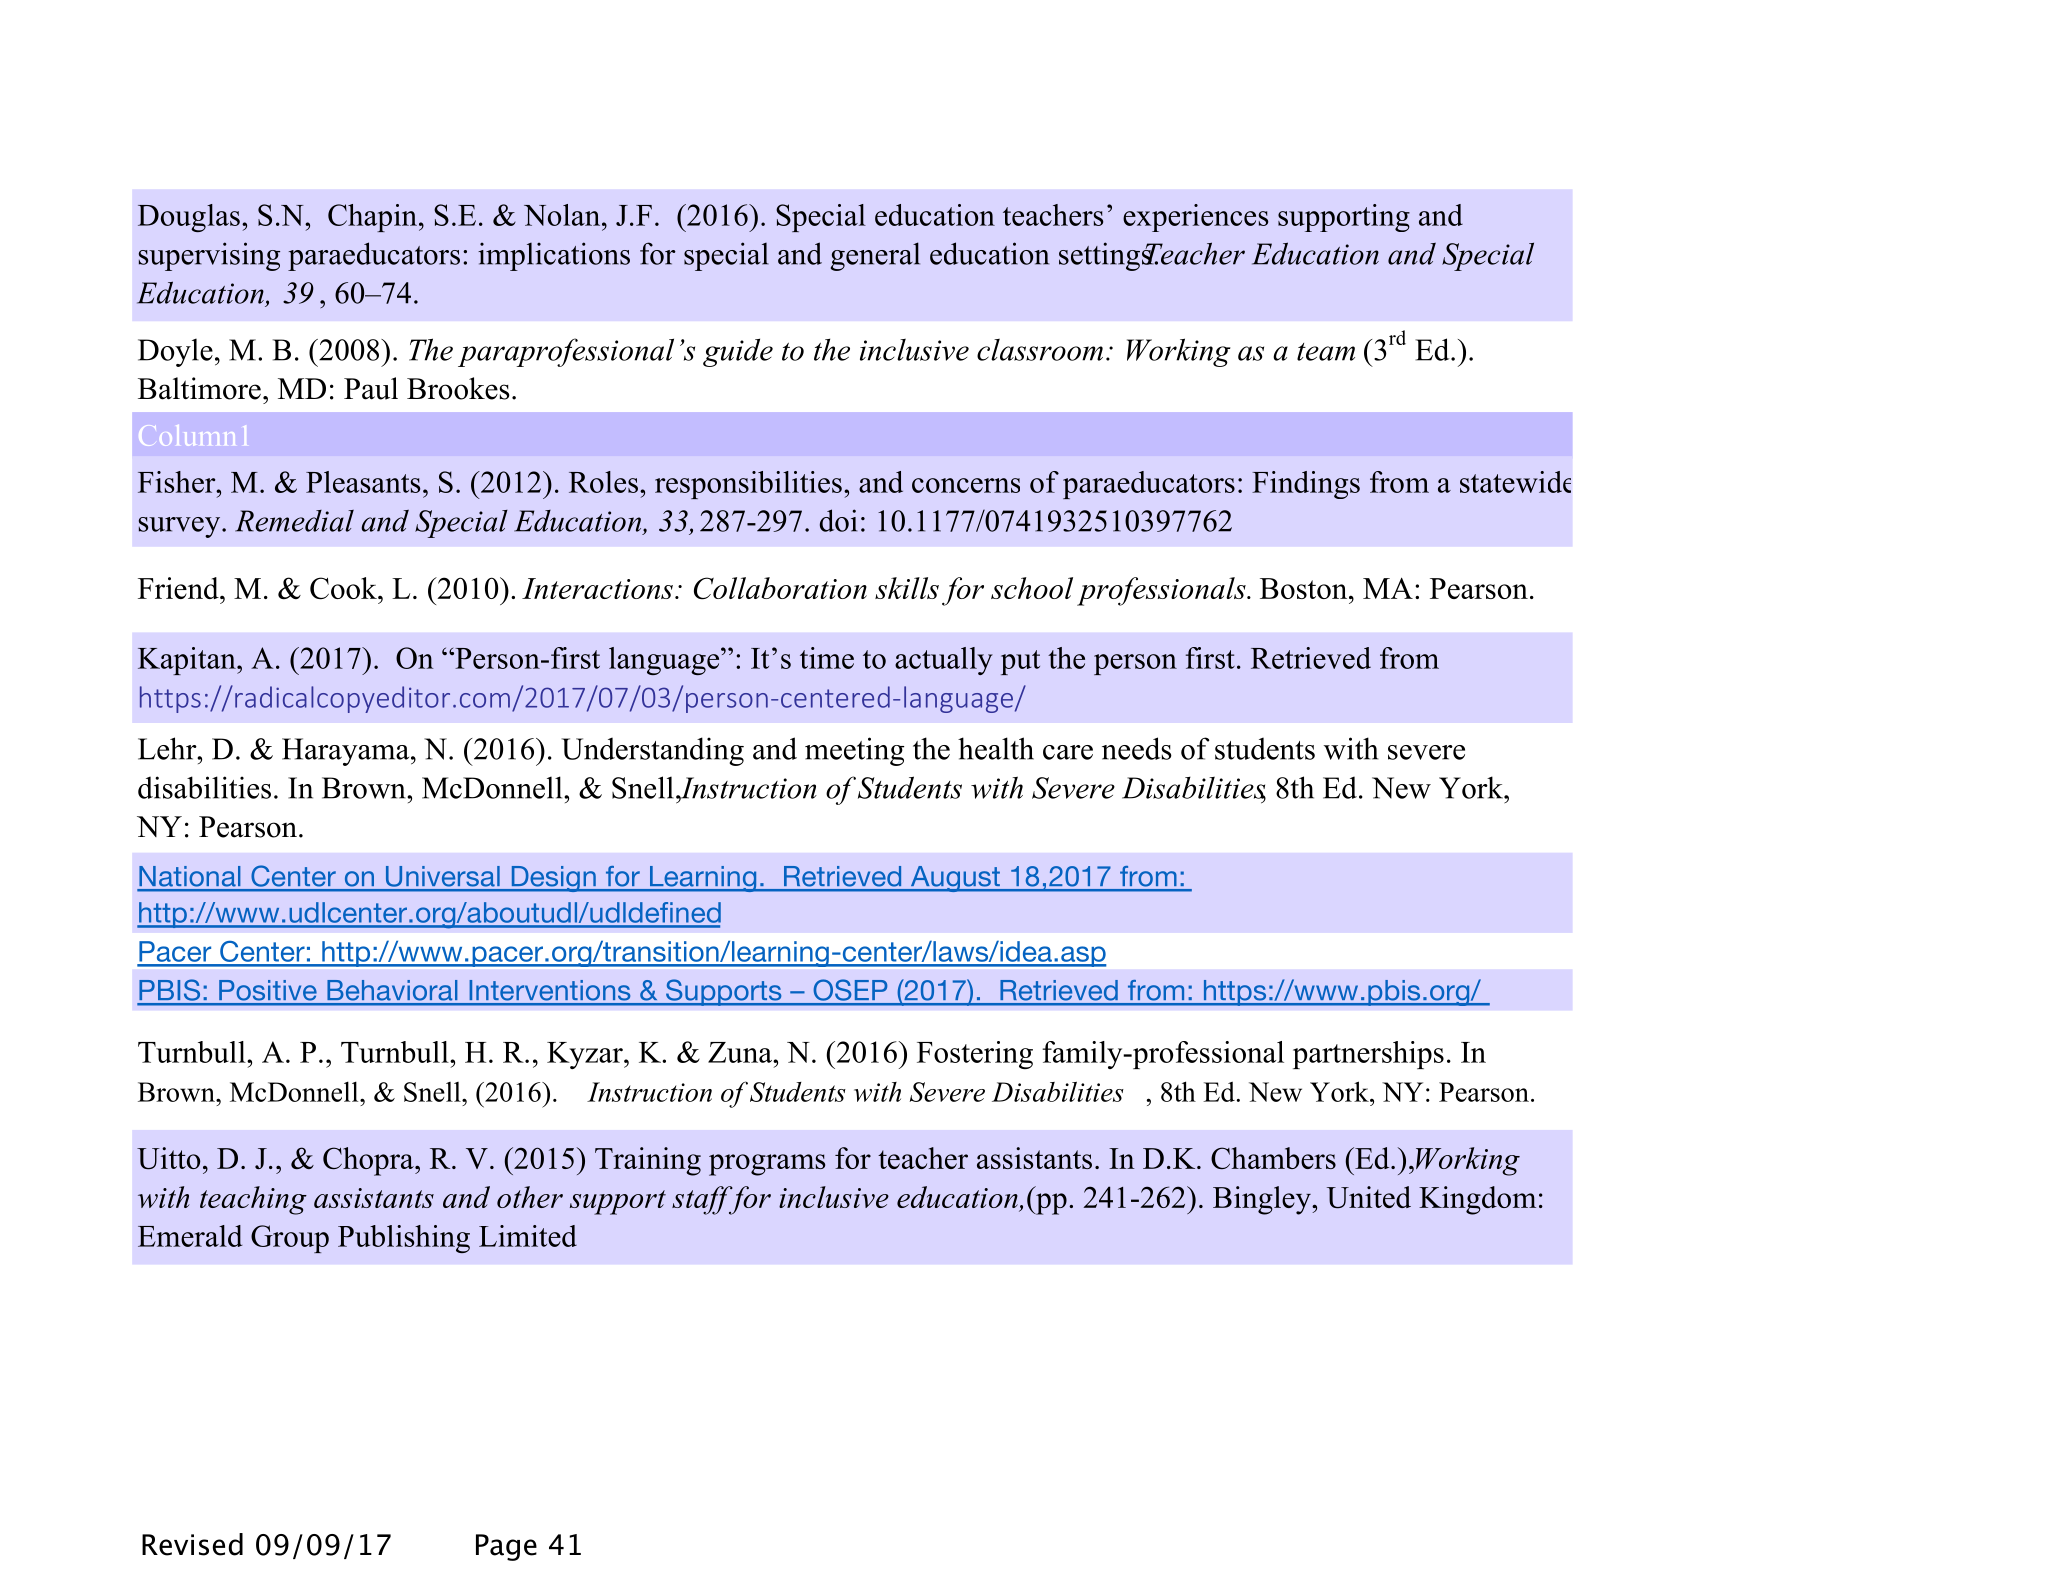 Image resolution: width=2052 pixels, height=1586 pixels. I want to click on time, so click(827, 658).
